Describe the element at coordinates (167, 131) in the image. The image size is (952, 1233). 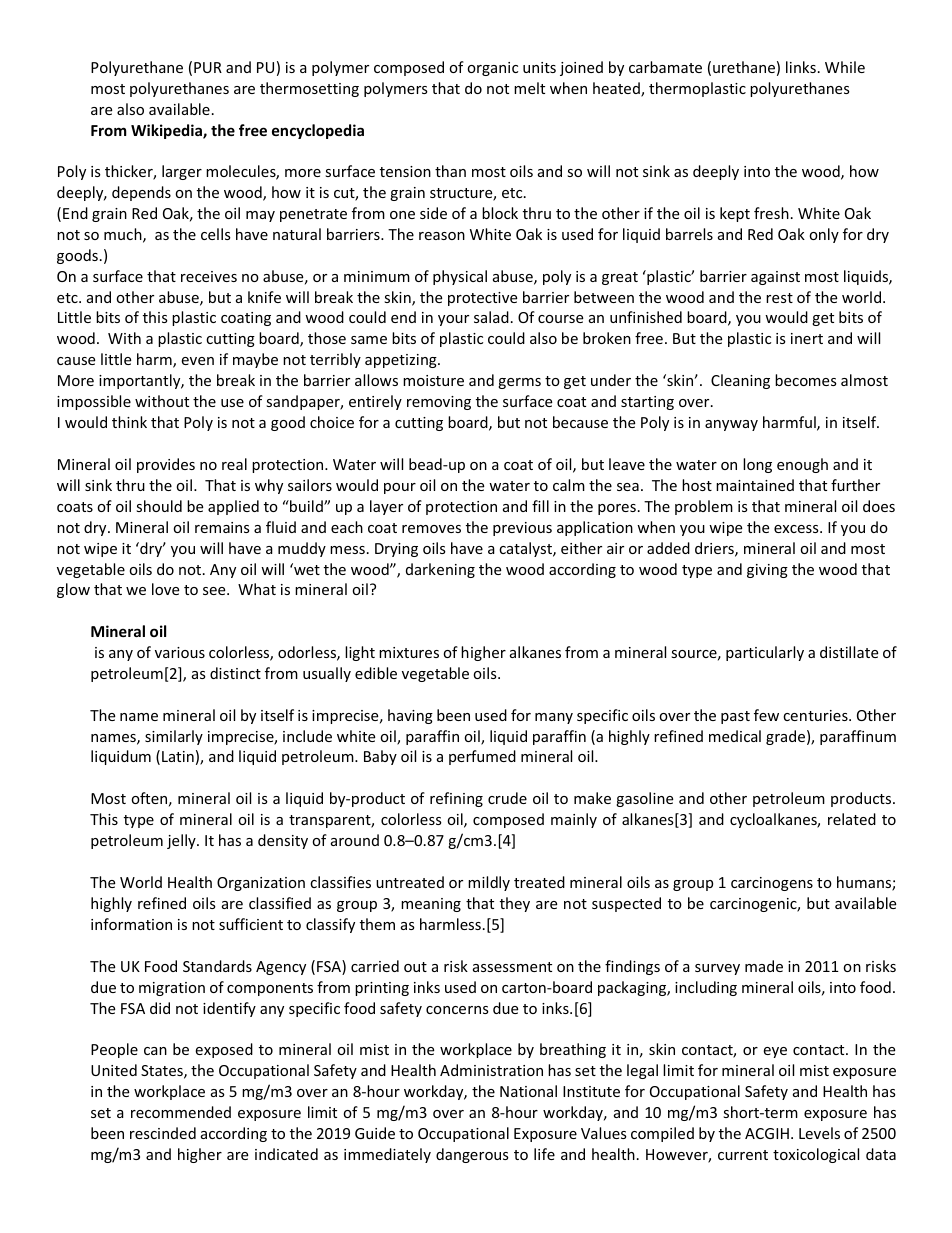
I see `Wikipedia` at that location.
